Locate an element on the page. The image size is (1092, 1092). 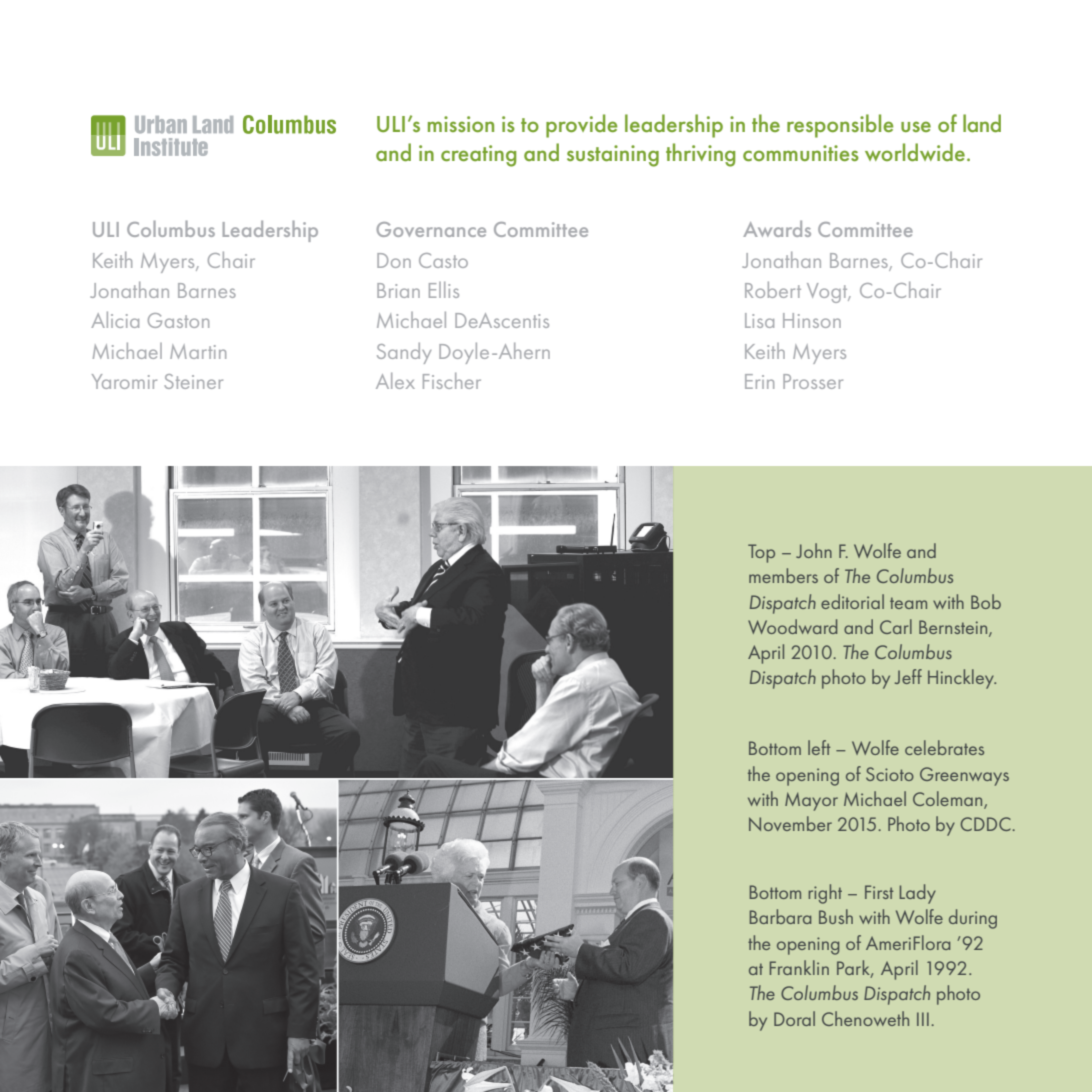
Erin is located at coordinates (759, 381).
